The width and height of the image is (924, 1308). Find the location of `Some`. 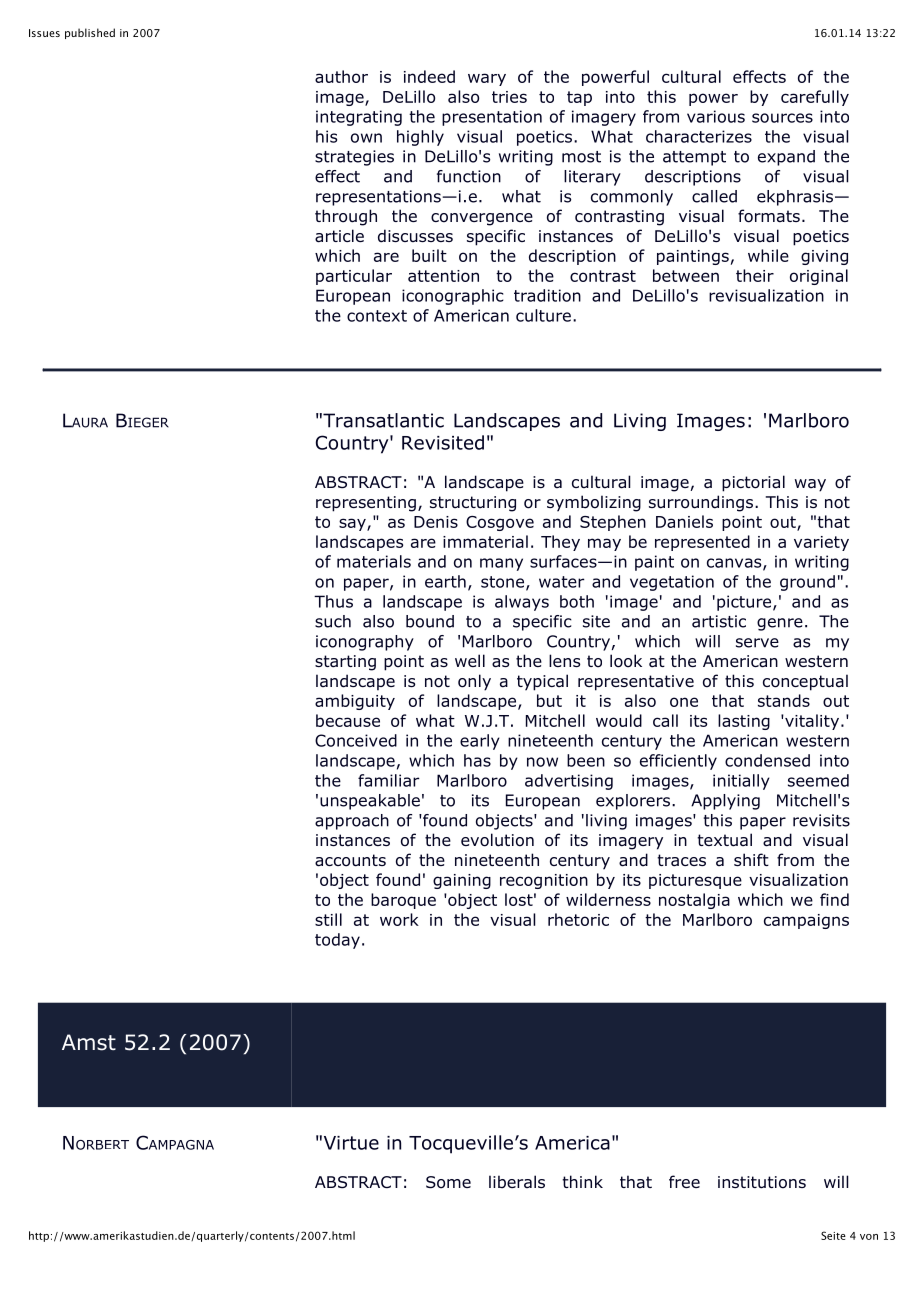

Some is located at coordinates (448, 1182).
